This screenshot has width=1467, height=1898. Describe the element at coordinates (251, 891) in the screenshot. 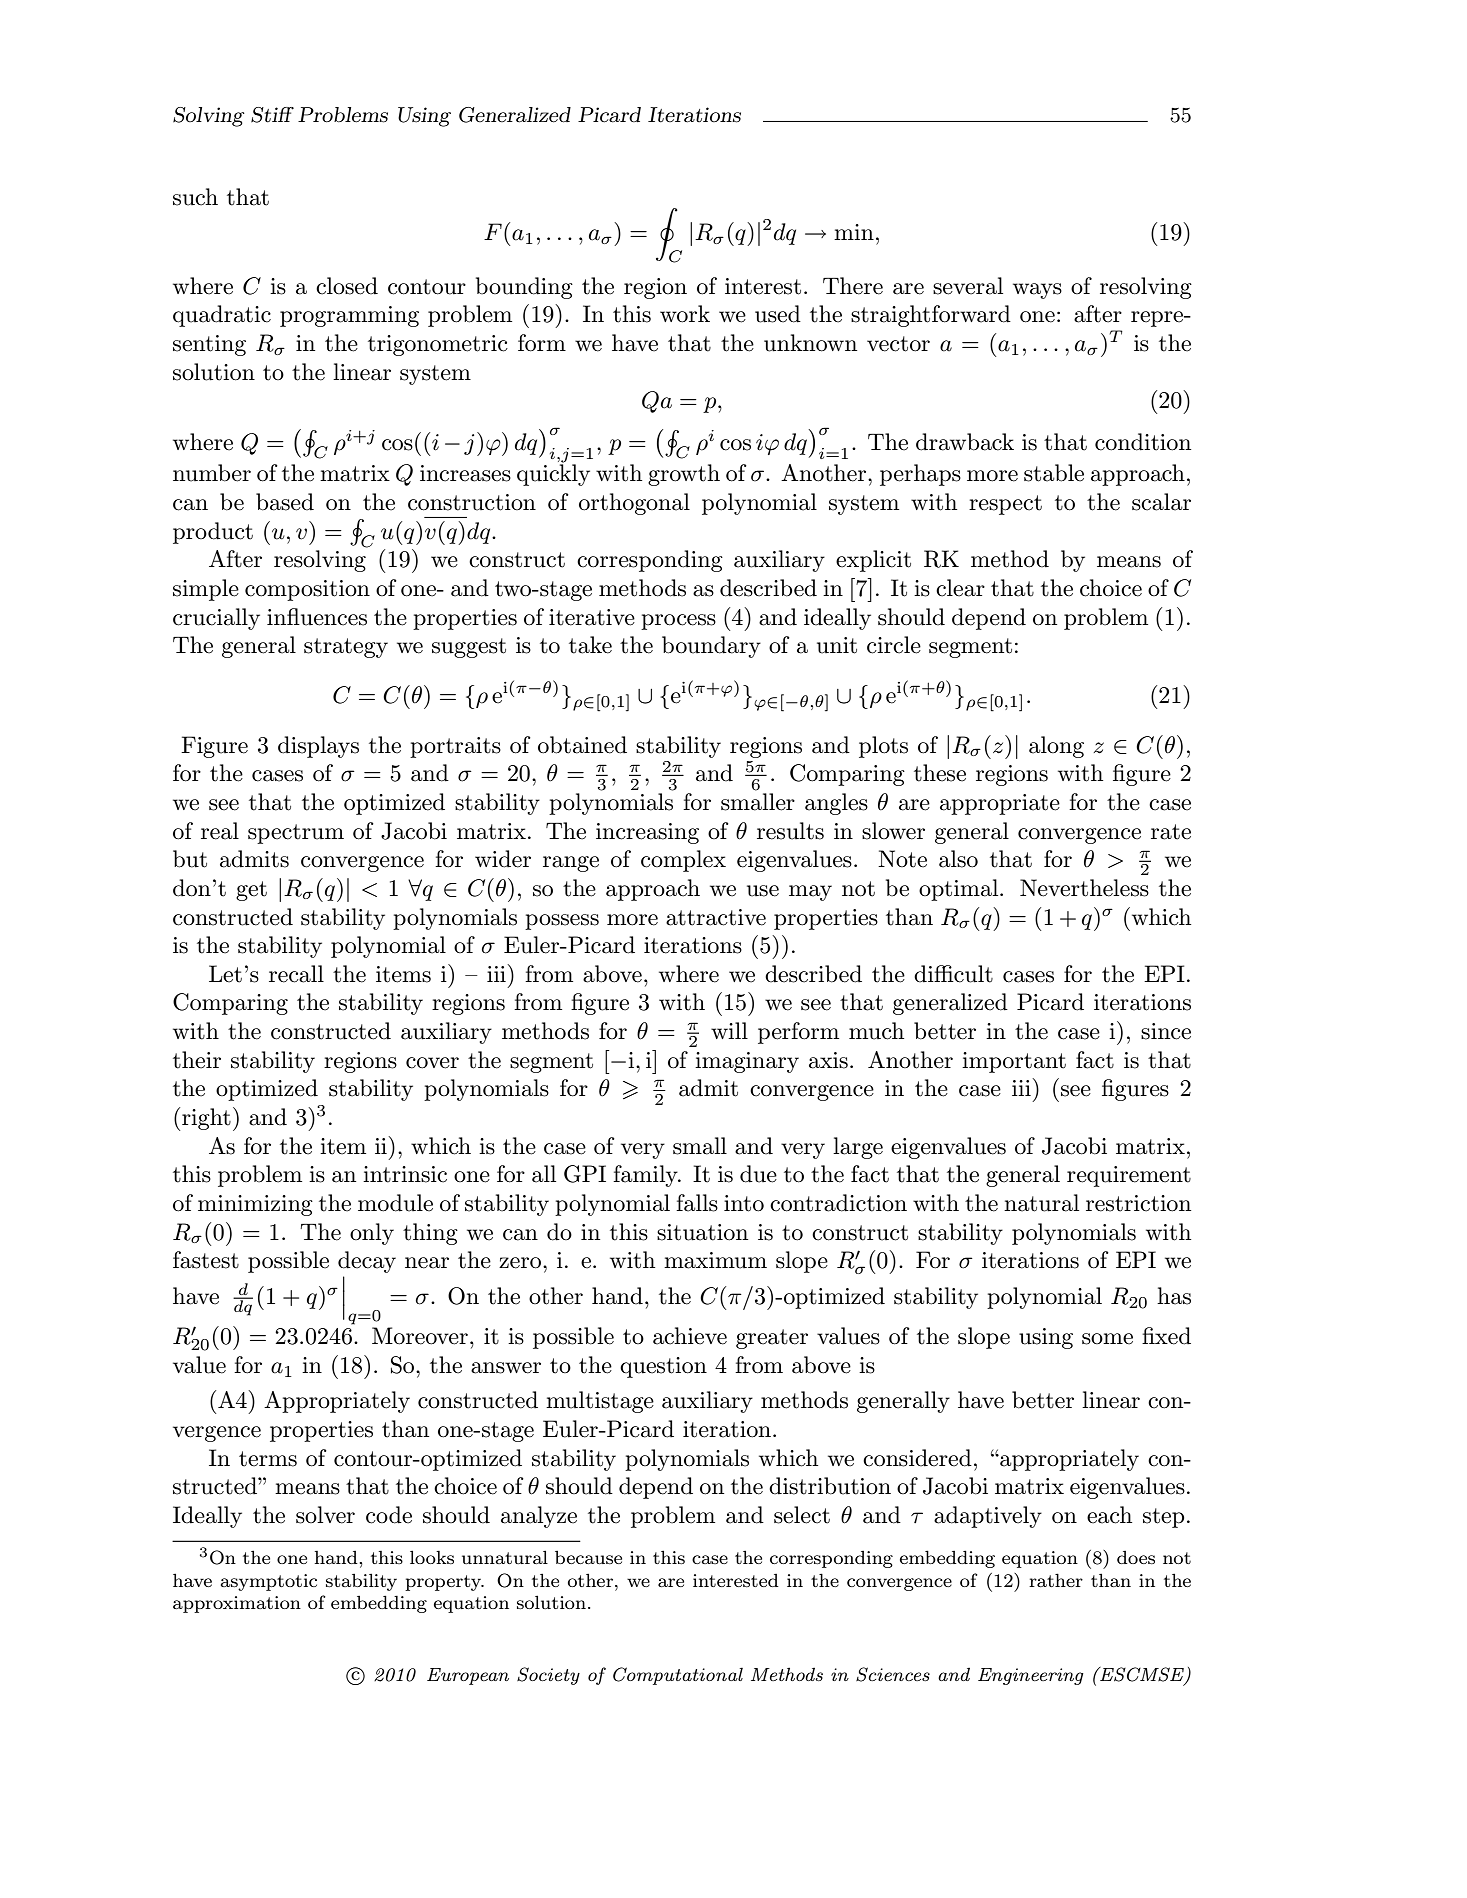

I see `get` at that location.
